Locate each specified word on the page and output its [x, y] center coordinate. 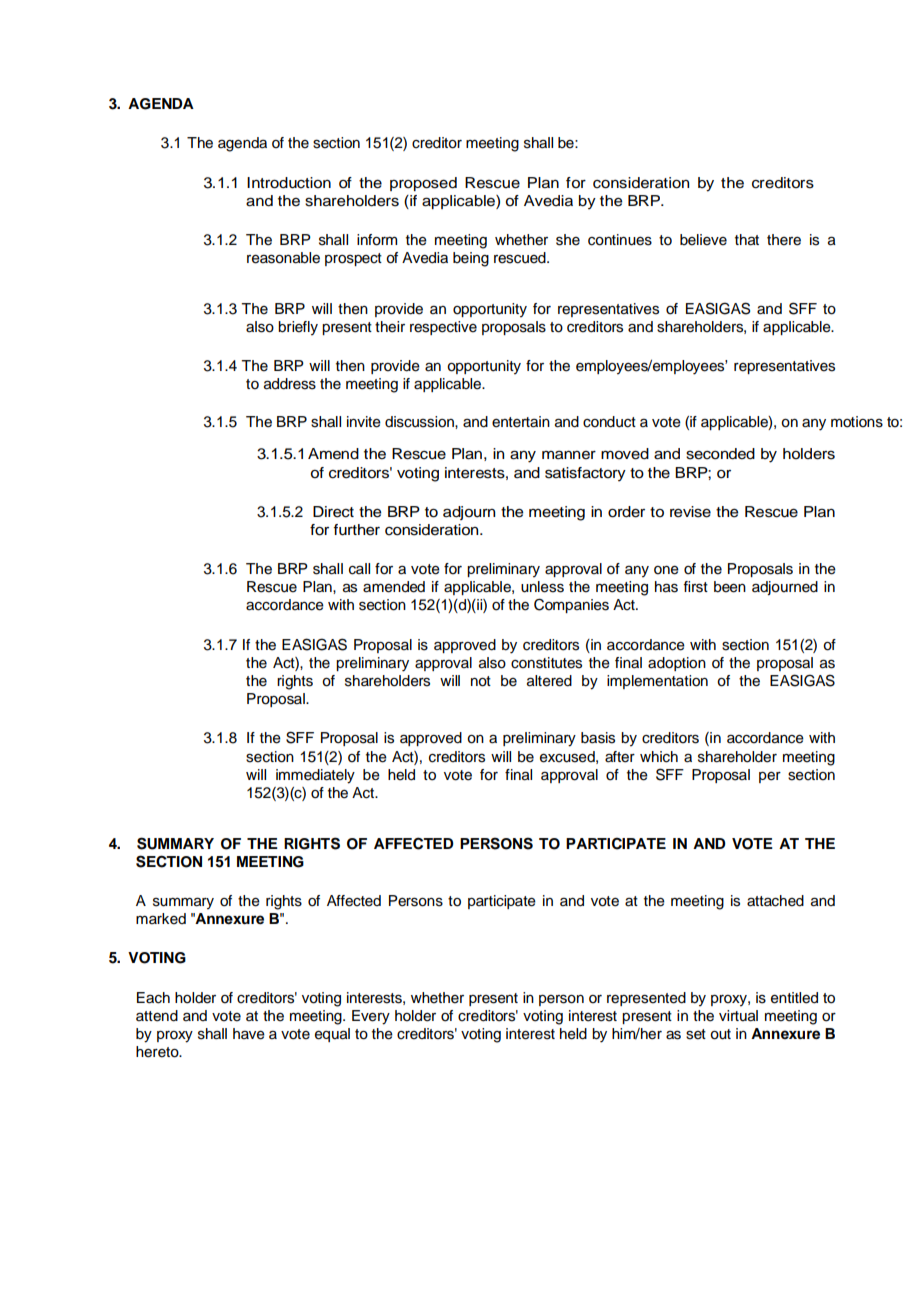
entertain [521, 422]
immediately [315, 776]
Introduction [289, 183]
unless [542, 587]
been [730, 587]
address [290, 384]
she [568, 240]
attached [775, 901]
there [784, 240]
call [359, 569]
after [620, 757]
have [249, 1034]
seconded [720, 454]
